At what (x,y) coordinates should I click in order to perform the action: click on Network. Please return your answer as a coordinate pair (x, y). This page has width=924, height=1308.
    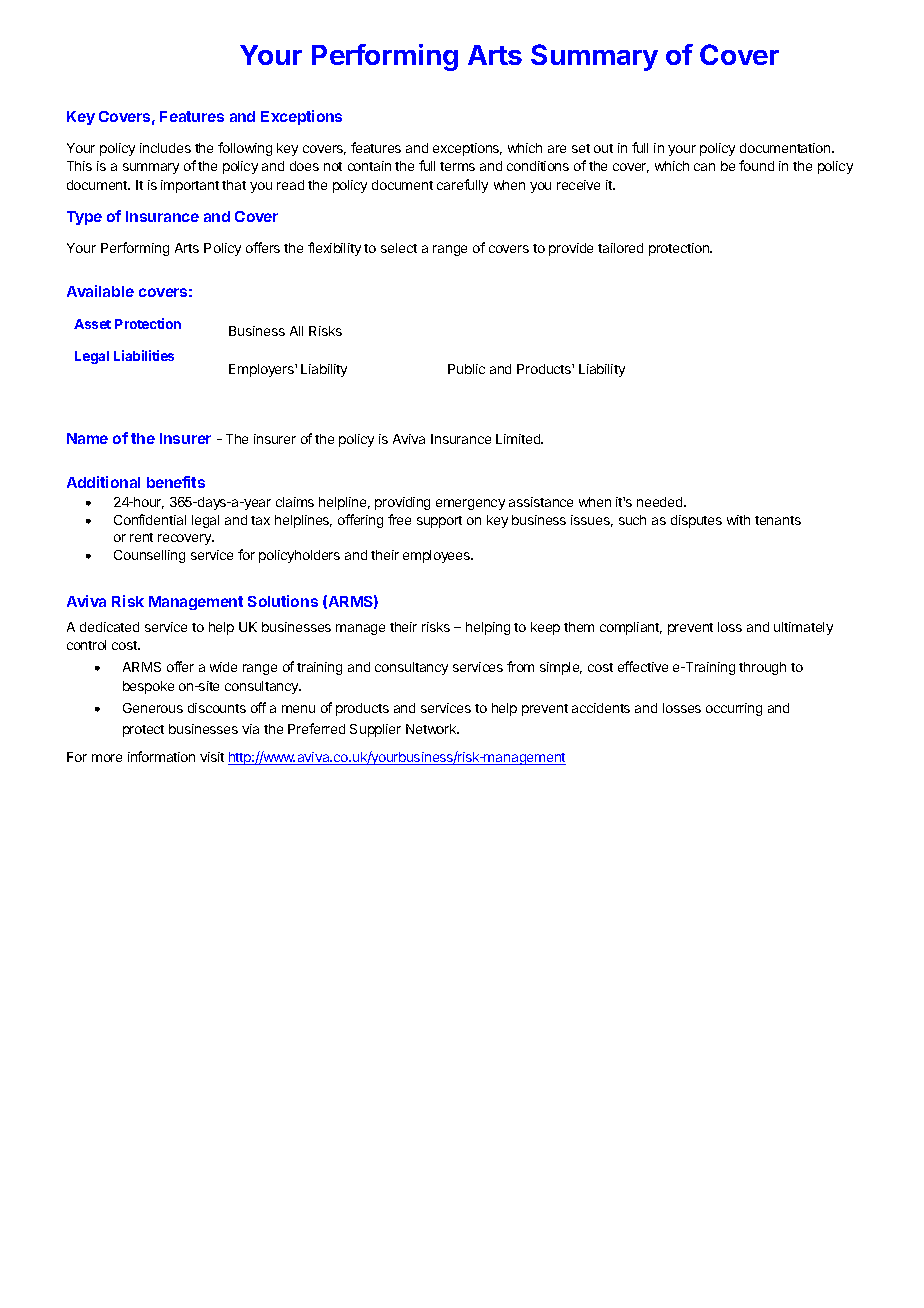
    Looking at the image, I should click on (432, 729).
